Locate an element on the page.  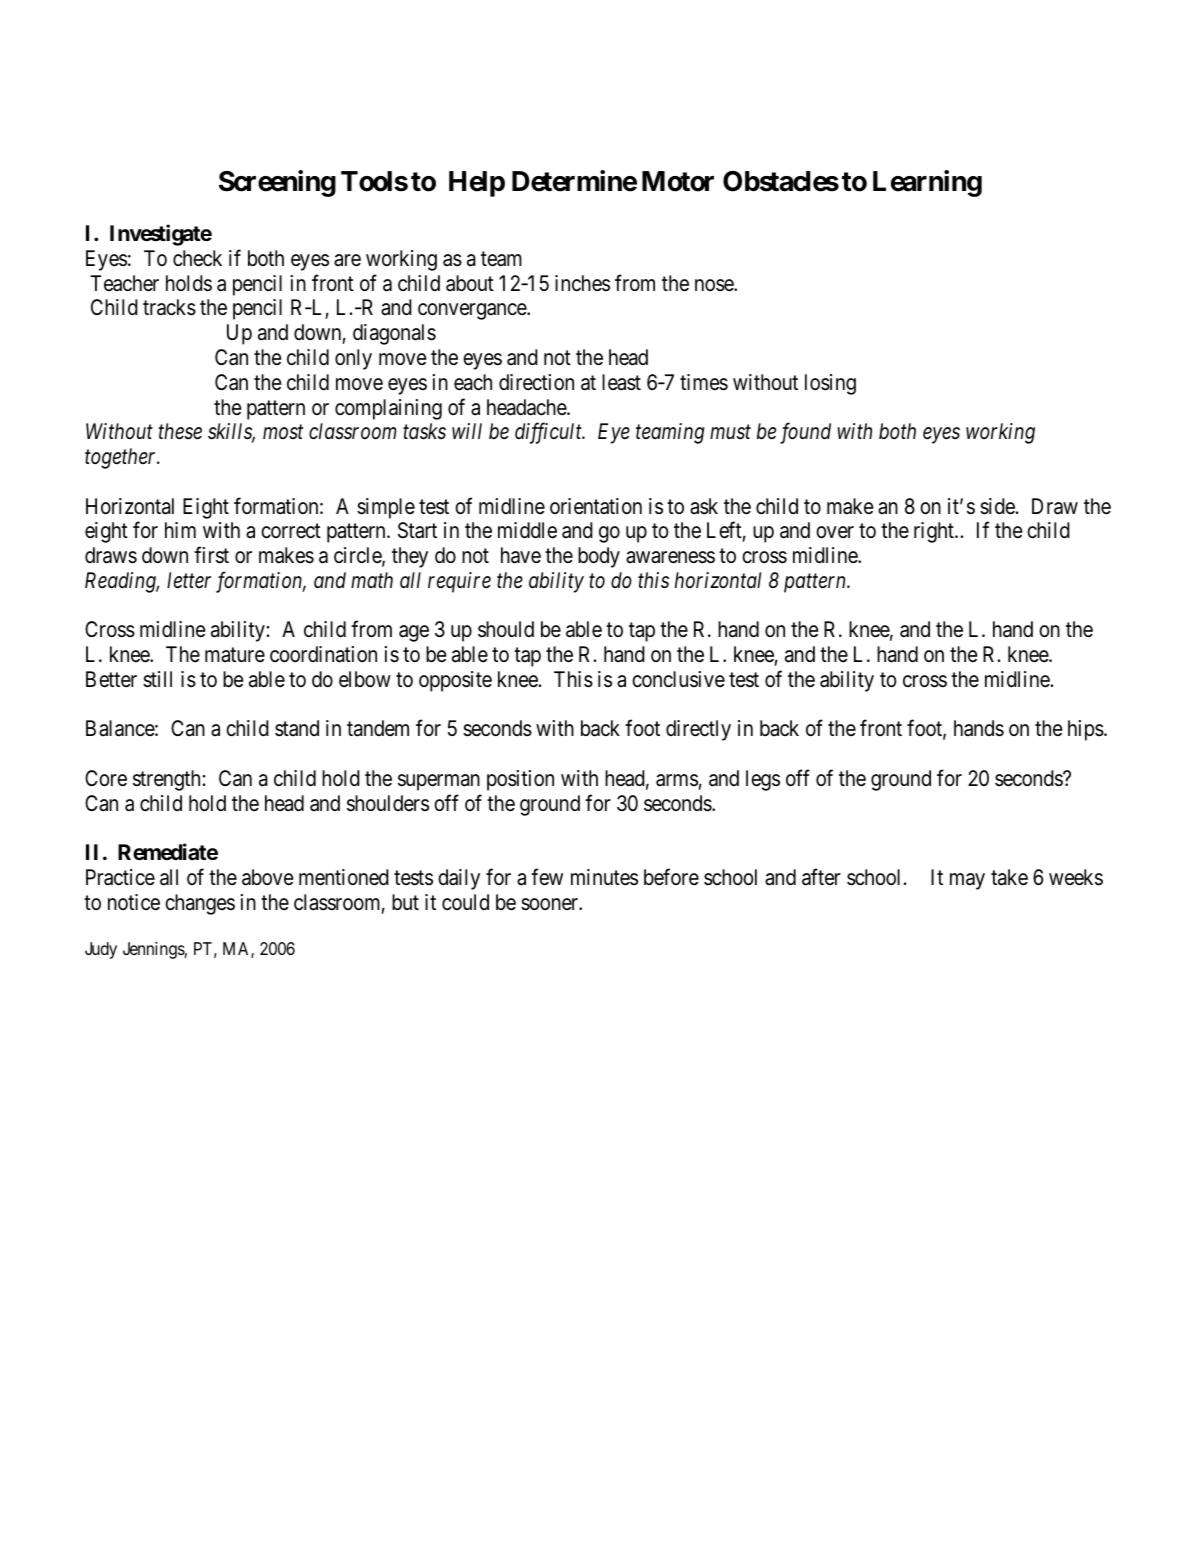
still is located at coordinates (157, 679).
